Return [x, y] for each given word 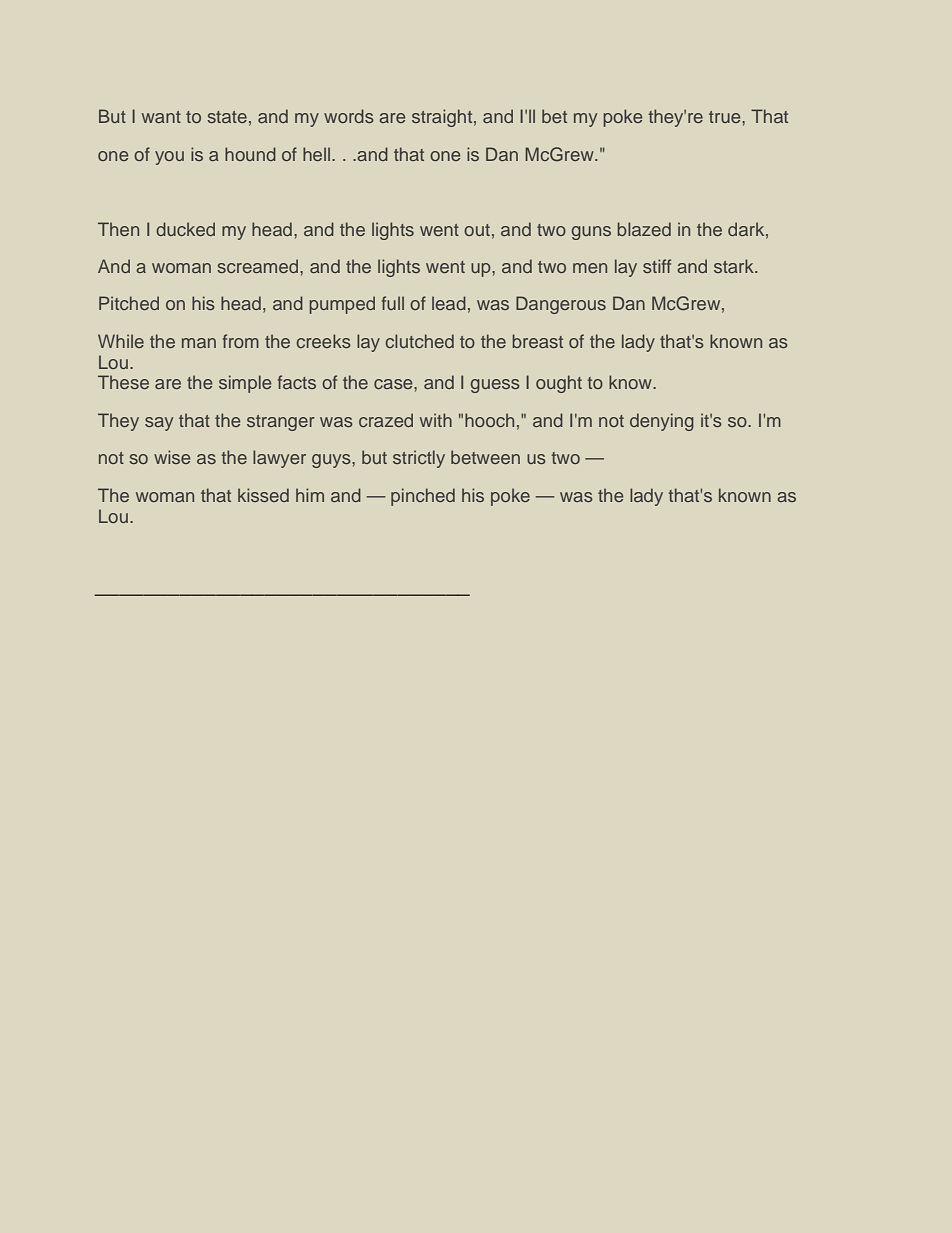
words [349, 116]
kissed [263, 495]
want [161, 117]
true [726, 117]
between [485, 457]
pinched [423, 497]
